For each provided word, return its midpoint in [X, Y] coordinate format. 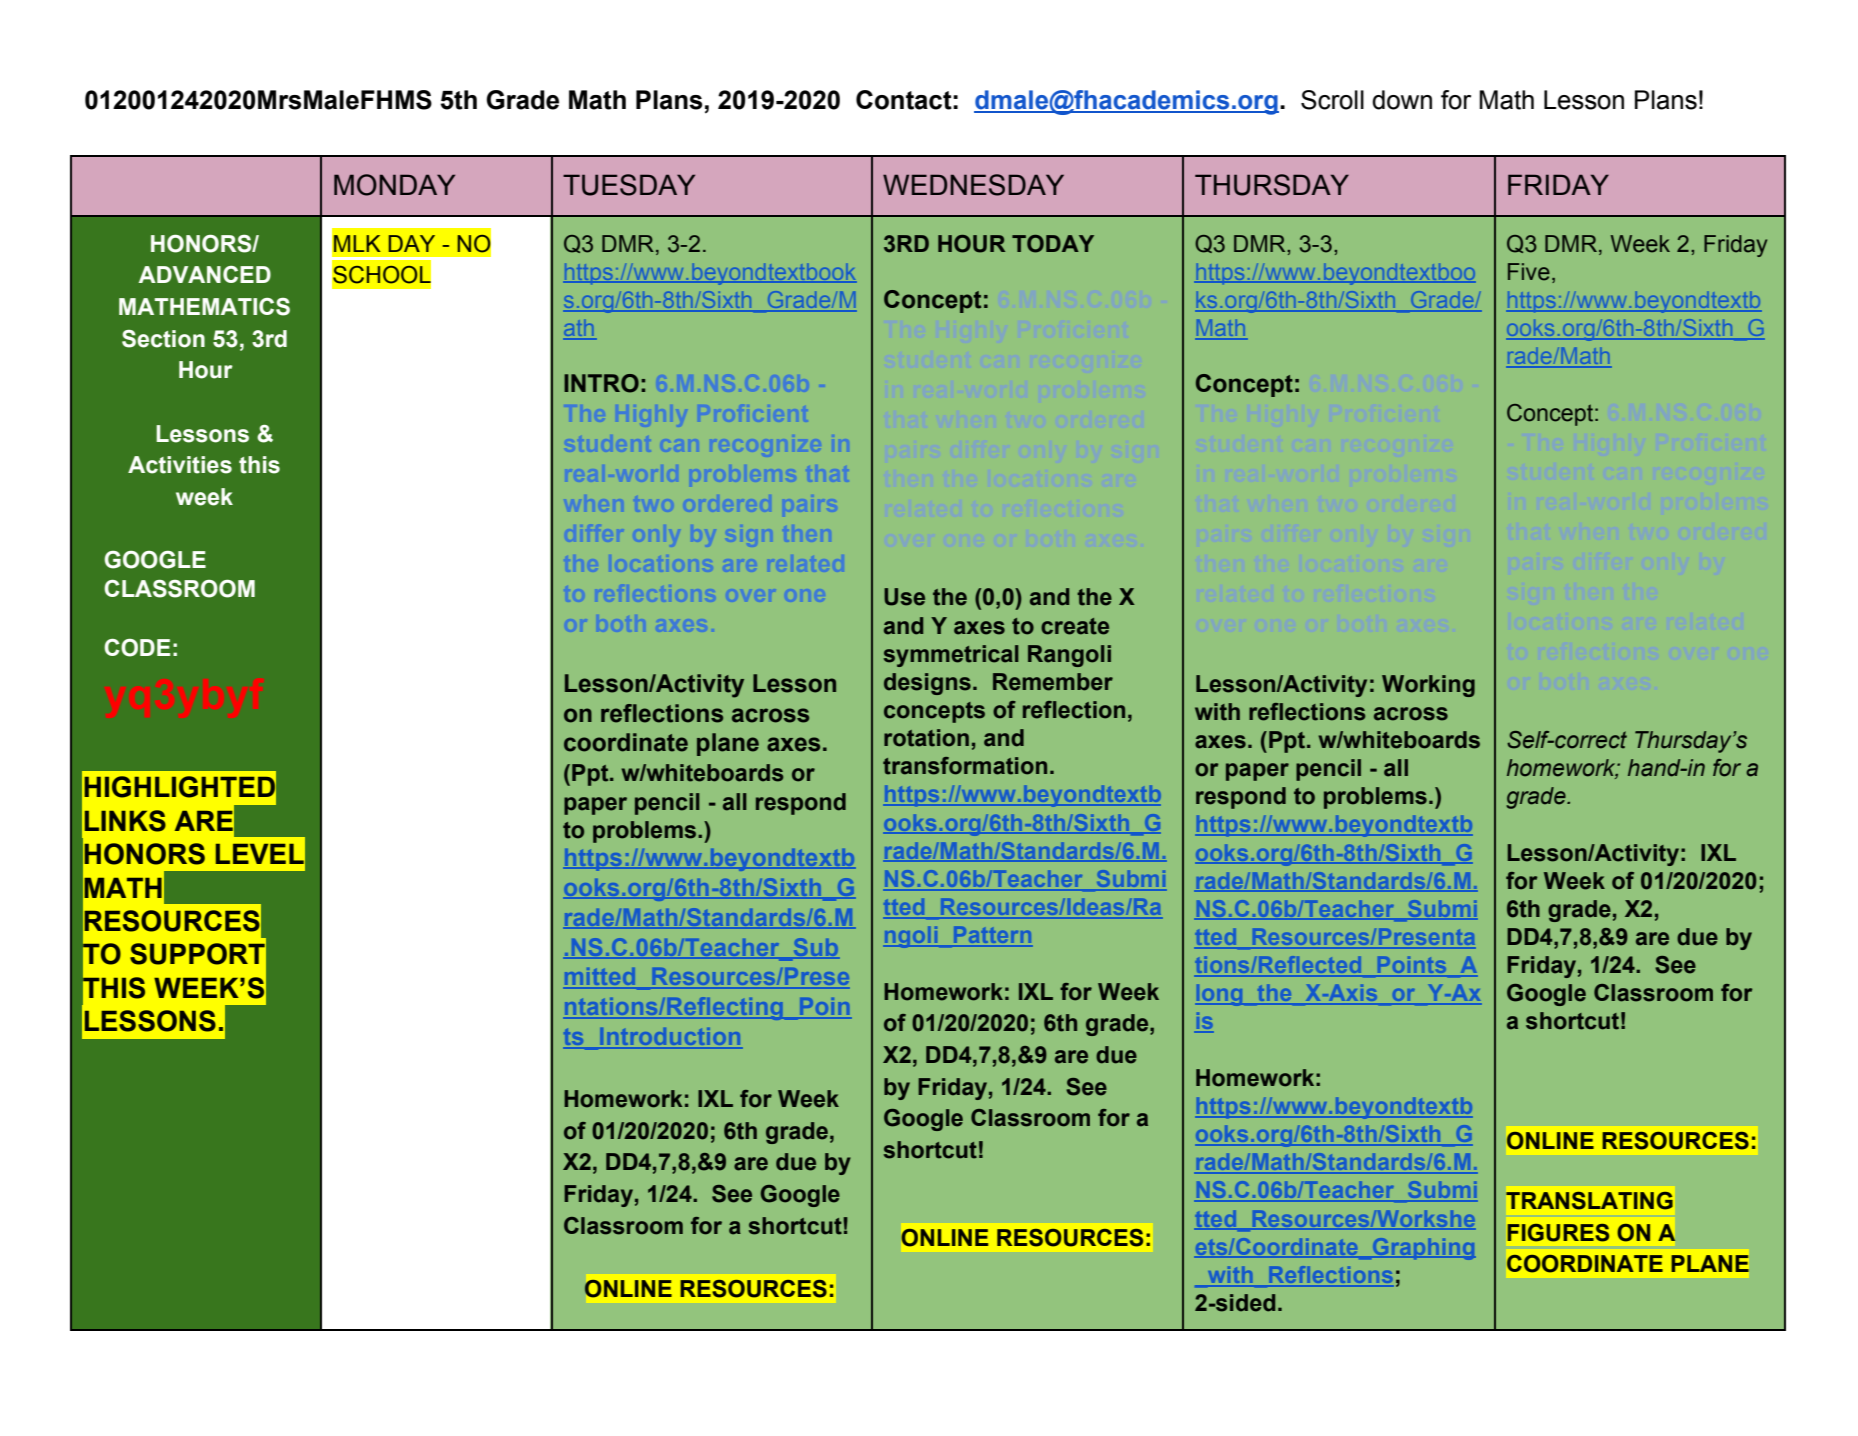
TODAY [1053, 244]
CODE [137, 648]
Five [1529, 272]
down [1402, 100]
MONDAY [394, 185]
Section [163, 339]
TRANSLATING [1589, 1201]
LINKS [125, 821]
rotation [926, 738]
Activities [180, 465]
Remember [1053, 682]
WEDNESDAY [973, 185]
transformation [965, 766]
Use [904, 597]
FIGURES [1558, 1233]
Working [1428, 686]
